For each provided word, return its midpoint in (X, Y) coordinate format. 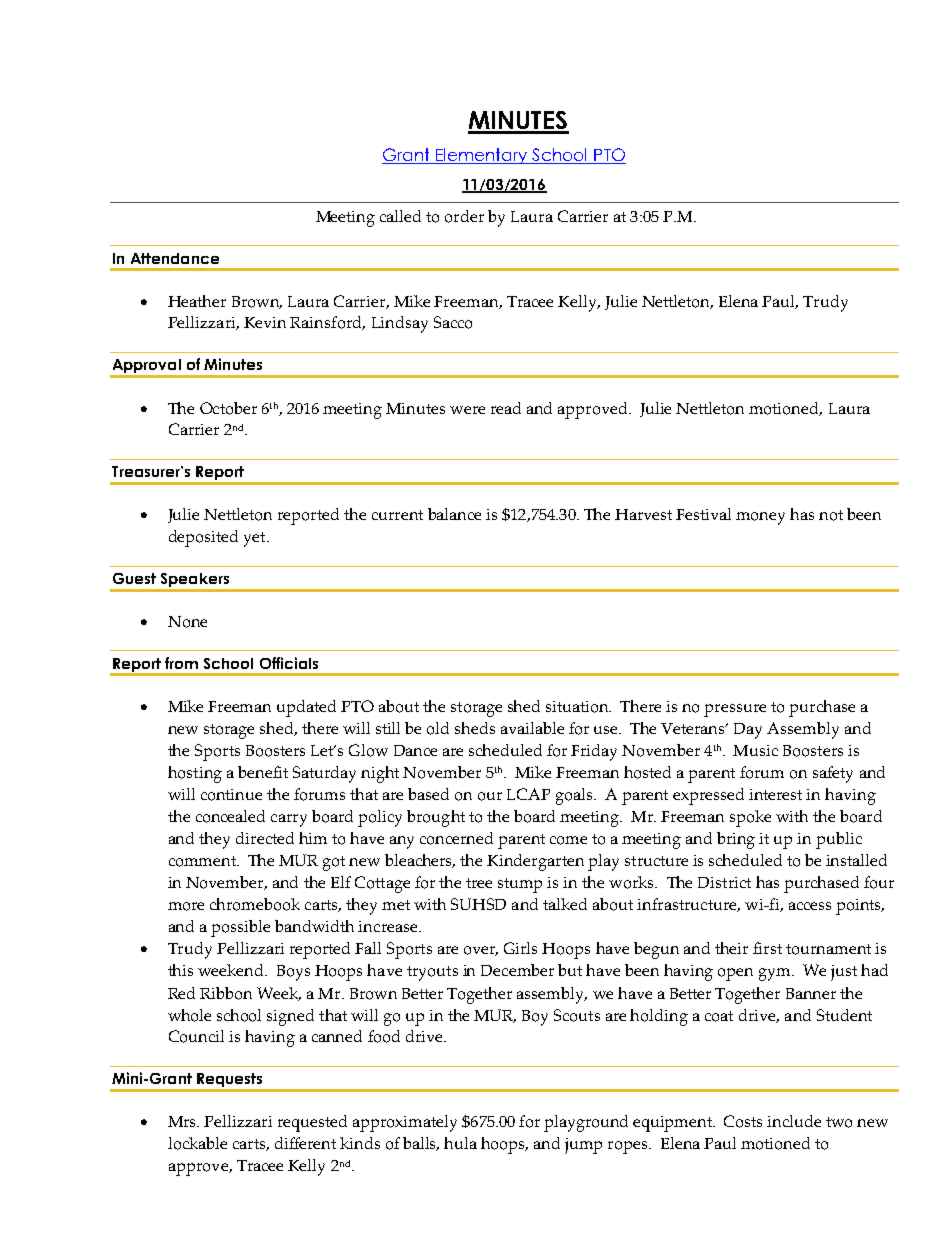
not (831, 515)
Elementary (482, 156)
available (532, 728)
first (767, 948)
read (506, 408)
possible (240, 928)
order (464, 216)
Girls (520, 948)
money (760, 518)
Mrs (183, 1121)
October (228, 408)
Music (755, 750)
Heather (197, 301)
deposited (203, 538)
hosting (195, 774)
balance (454, 514)
